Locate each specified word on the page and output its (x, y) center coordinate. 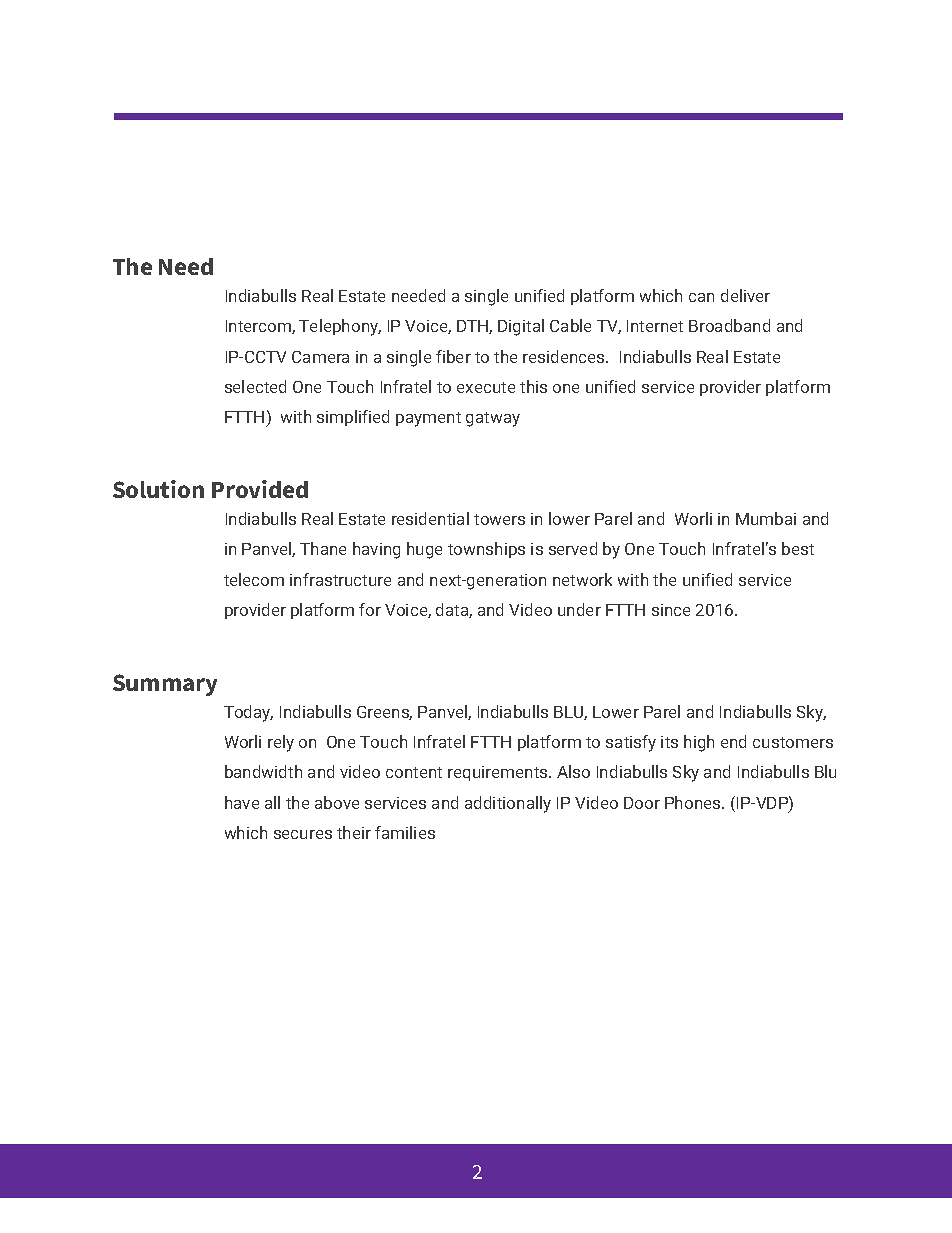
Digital (521, 327)
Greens (384, 713)
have (242, 802)
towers (499, 519)
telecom (254, 579)
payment (428, 419)
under (579, 609)
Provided (260, 489)
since (671, 610)
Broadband (729, 325)
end (733, 741)
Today (248, 713)
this (533, 386)
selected (255, 386)
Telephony (340, 327)
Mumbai (766, 518)
